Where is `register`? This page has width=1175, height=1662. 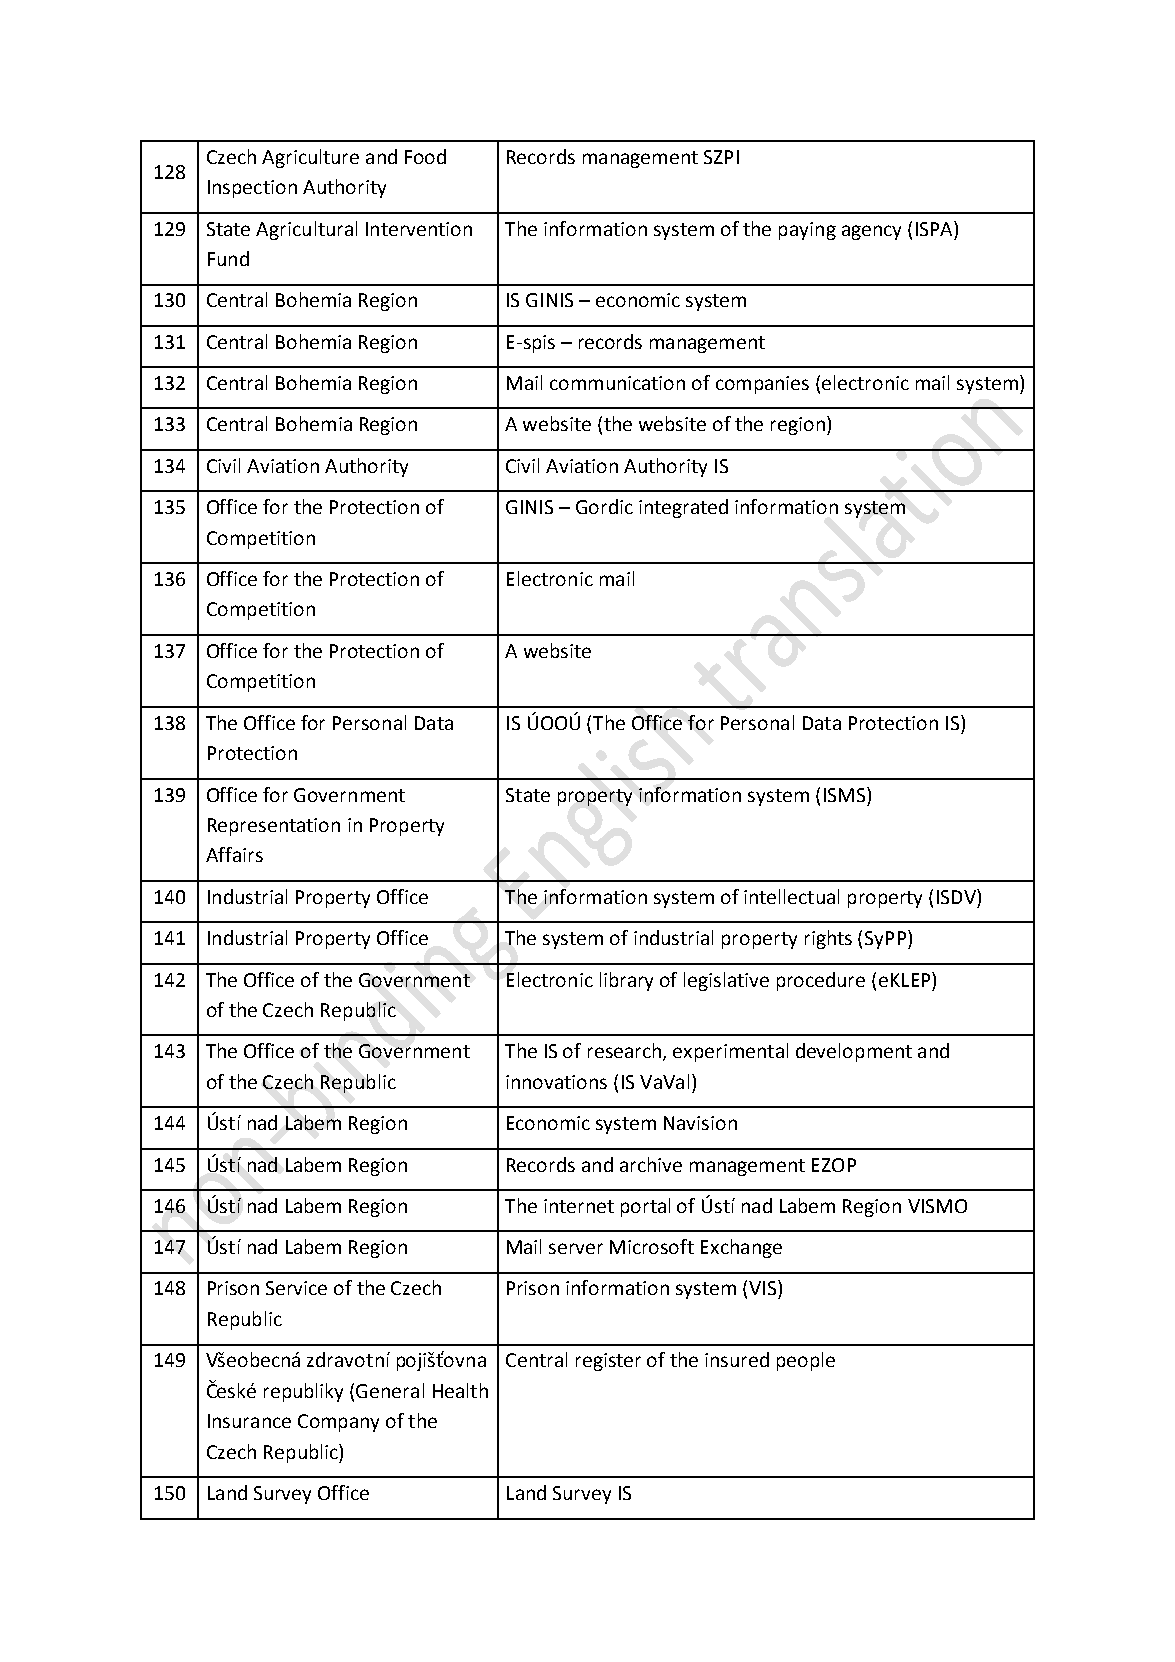 register is located at coordinates (608, 1362).
